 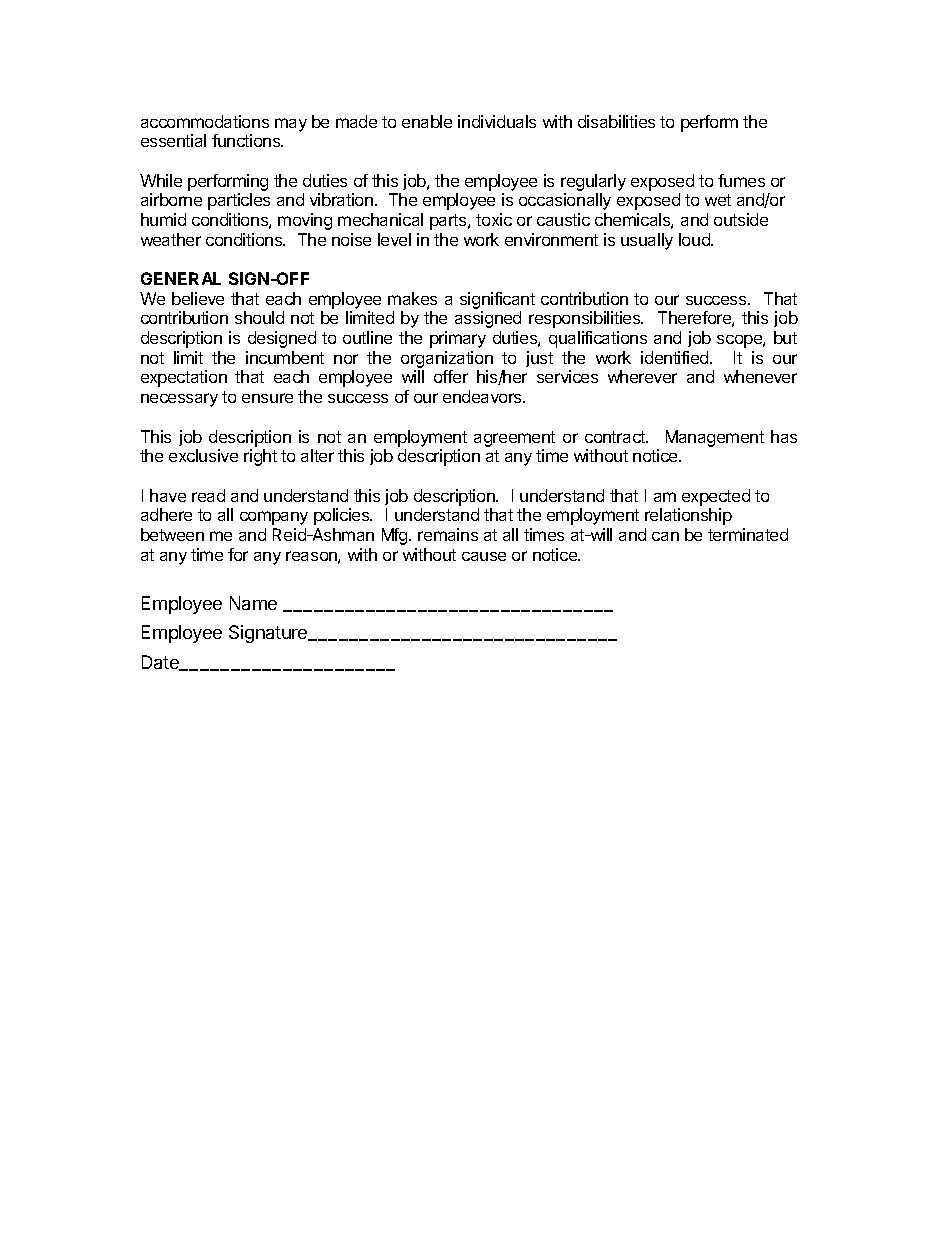 I want to click on identified, so click(x=676, y=357).
